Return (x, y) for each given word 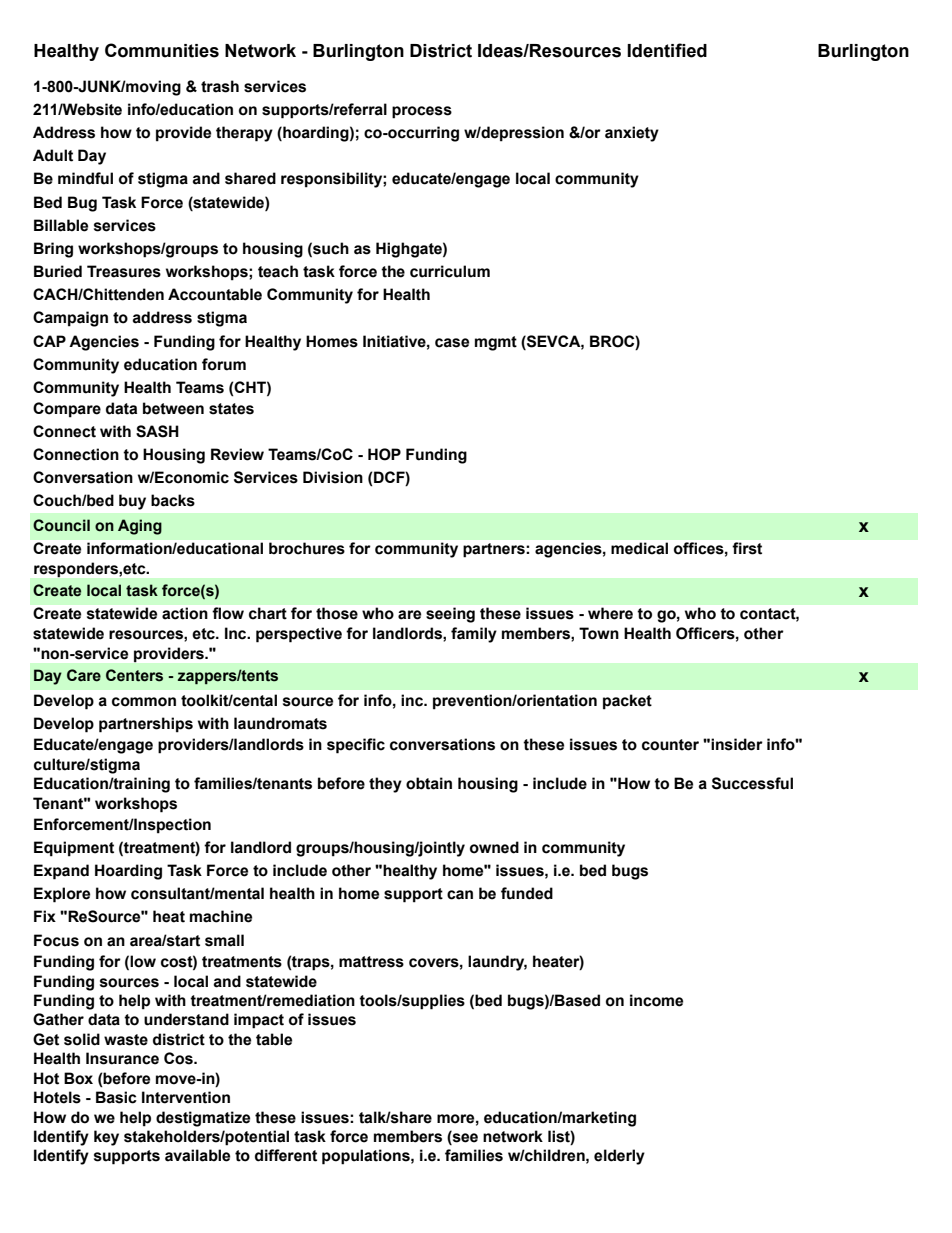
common (144, 702)
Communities (162, 50)
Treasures (124, 271)
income (656, 1000)
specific (356, 746)
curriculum (450, 271)
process (422, 112)
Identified (667, 50)
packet (627, 702)
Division (333, 477)
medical (639, 548)
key (106, 1138)
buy (132, 502)
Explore (62, 895)
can (460, 895)
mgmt (496, 343)
